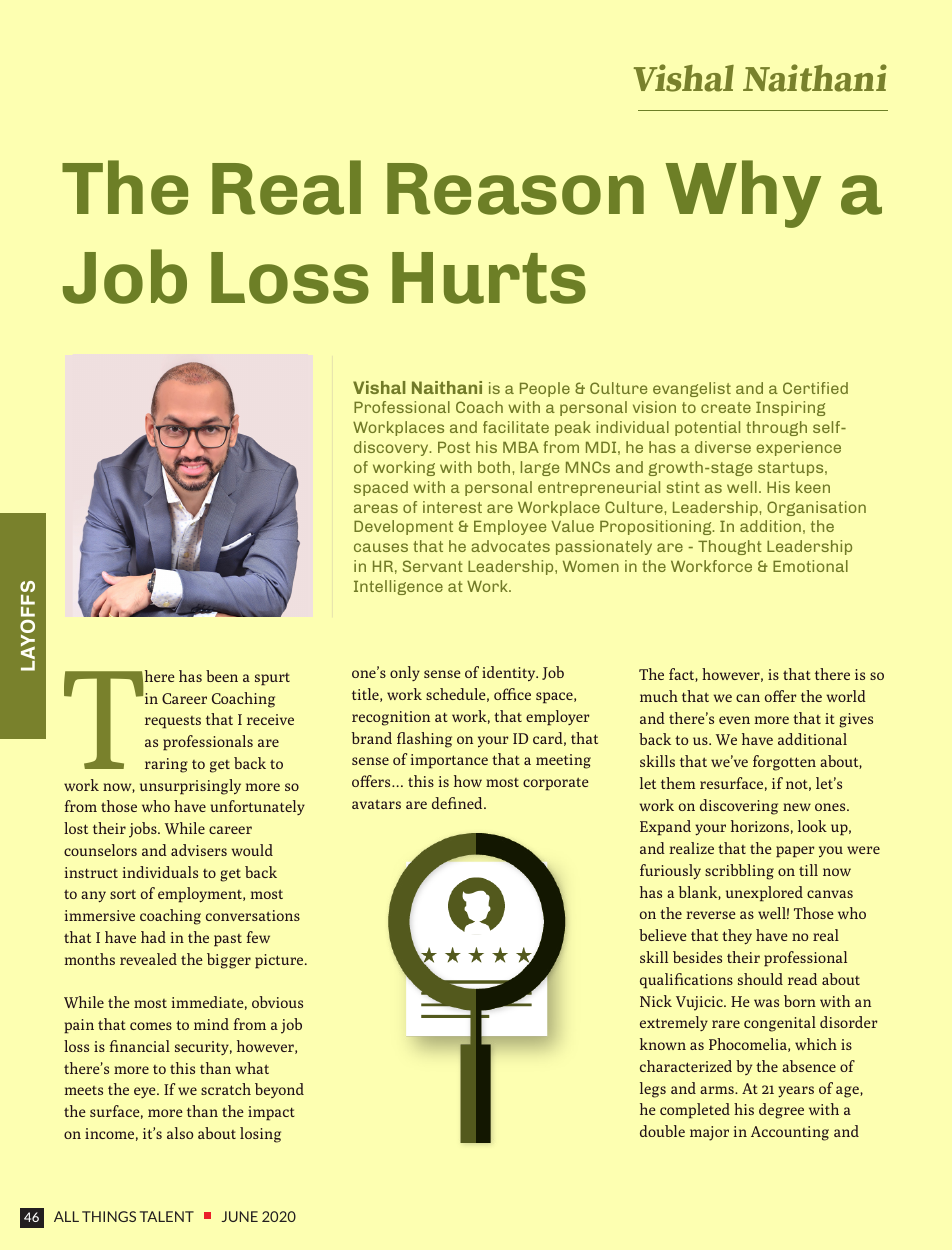 The height and width of the page is (1250, 952). What do you see at coordinates (516, 427) in the page?
I see `facilitate` at bounding box center [516, 427].
